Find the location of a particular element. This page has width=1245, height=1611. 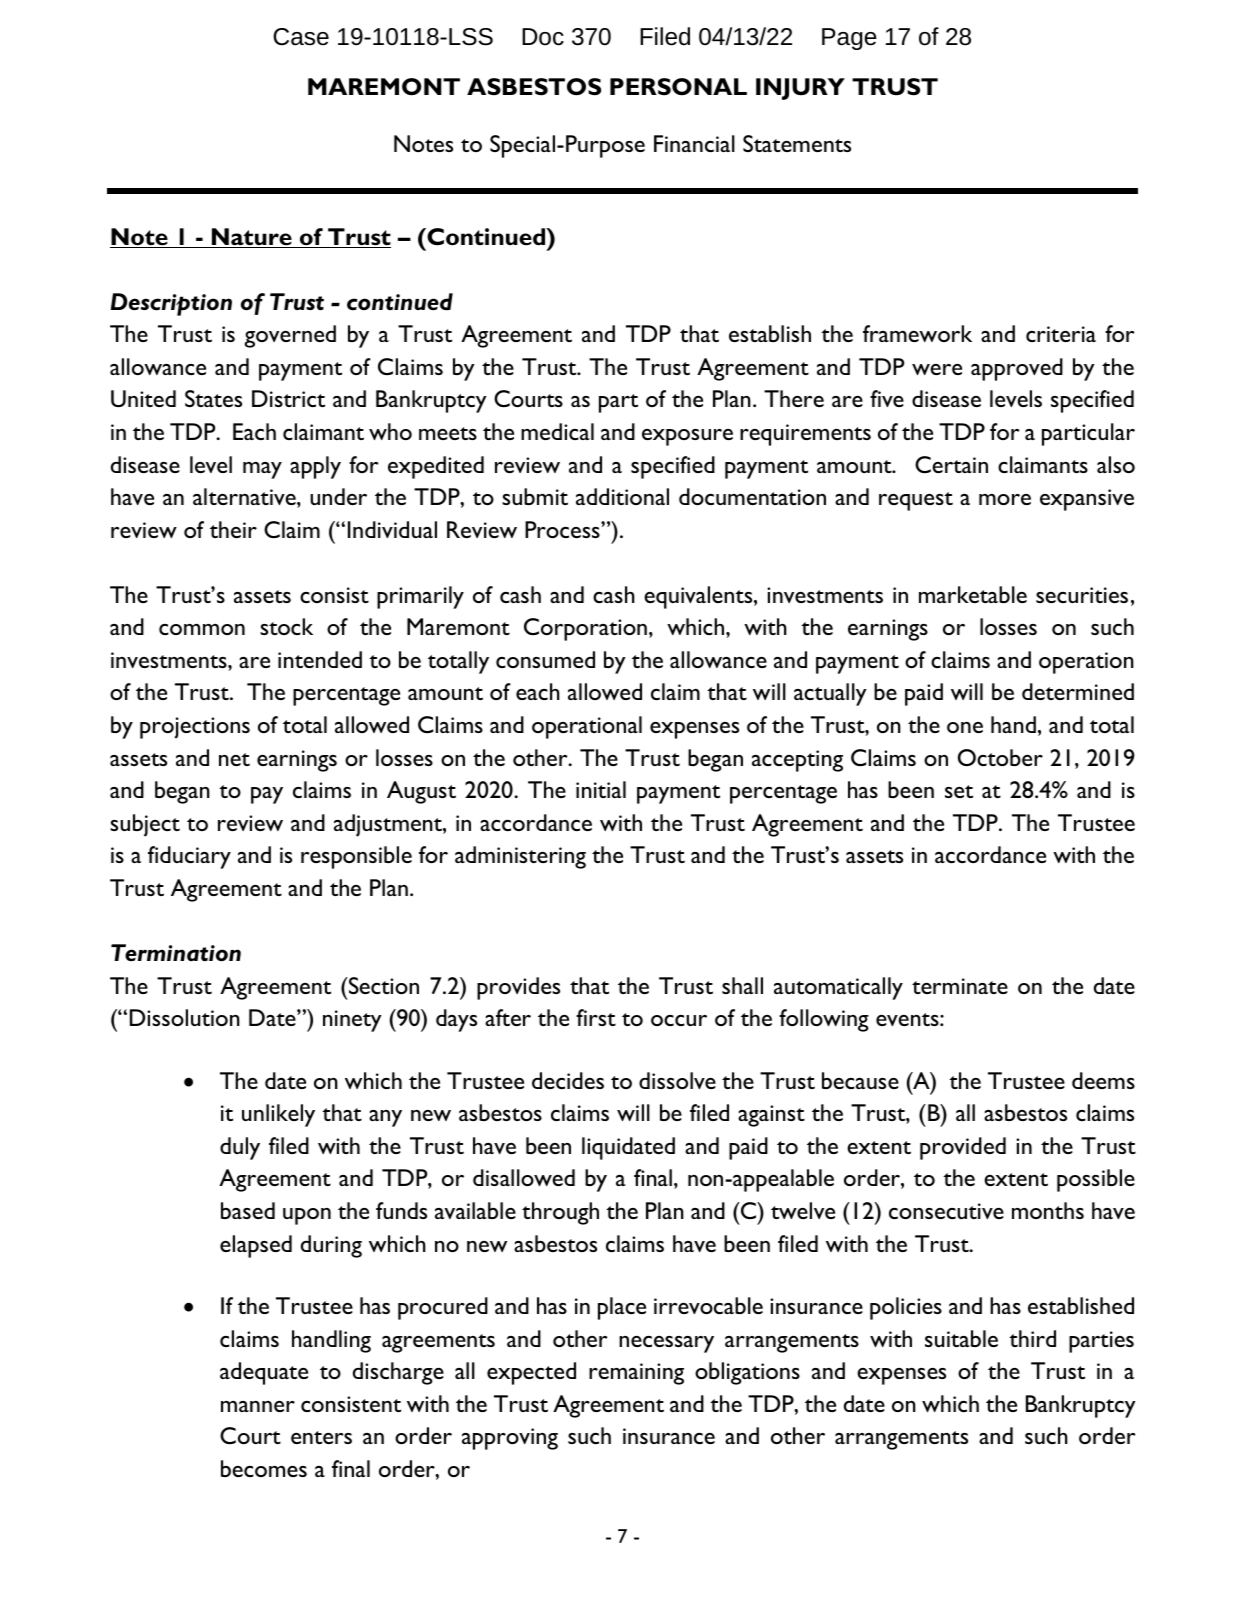

duly is located at coordinates (240, 1148).
